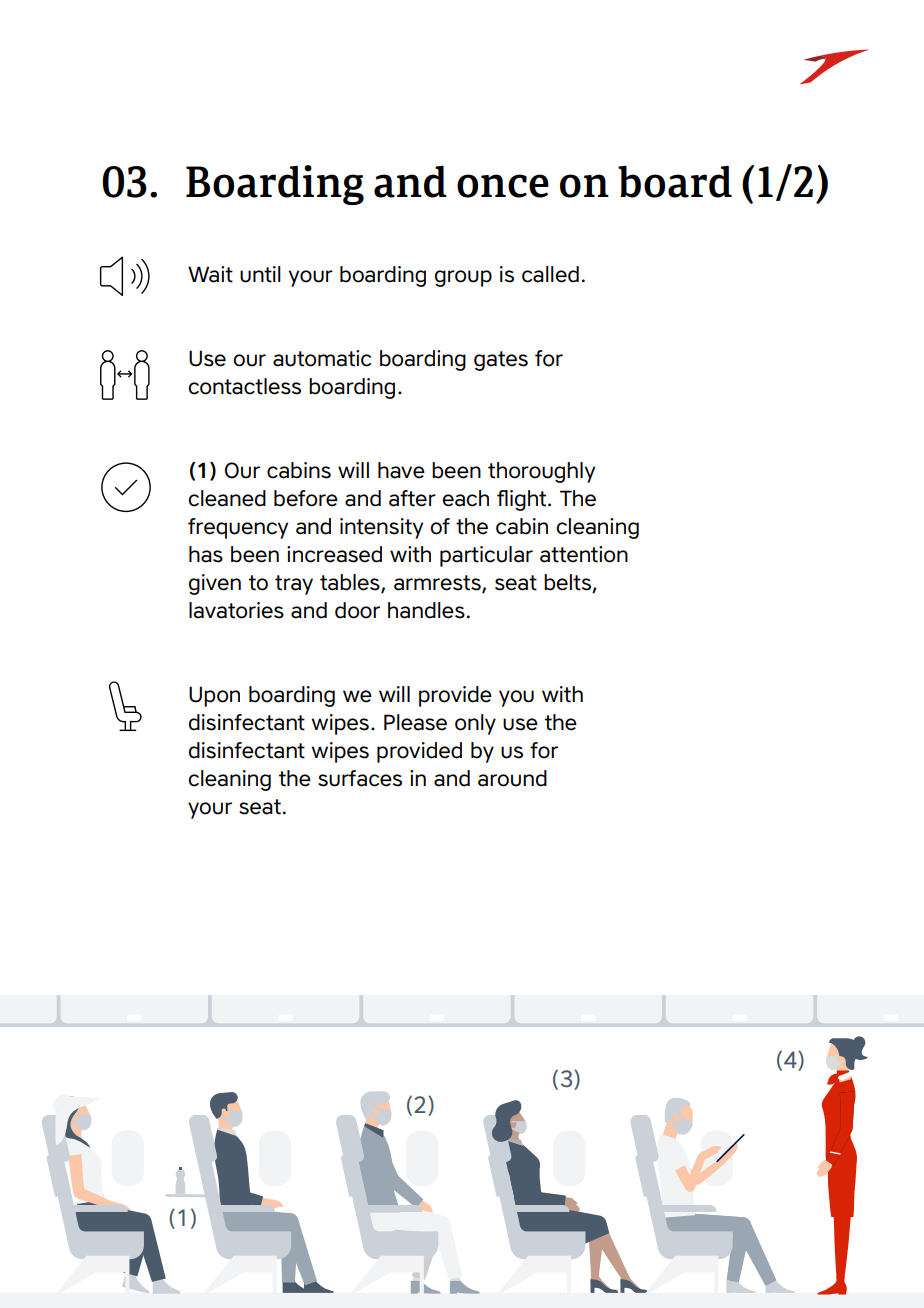 The height and width of the document is (1308, 924). I want to click on belts, so click(568, 583).
